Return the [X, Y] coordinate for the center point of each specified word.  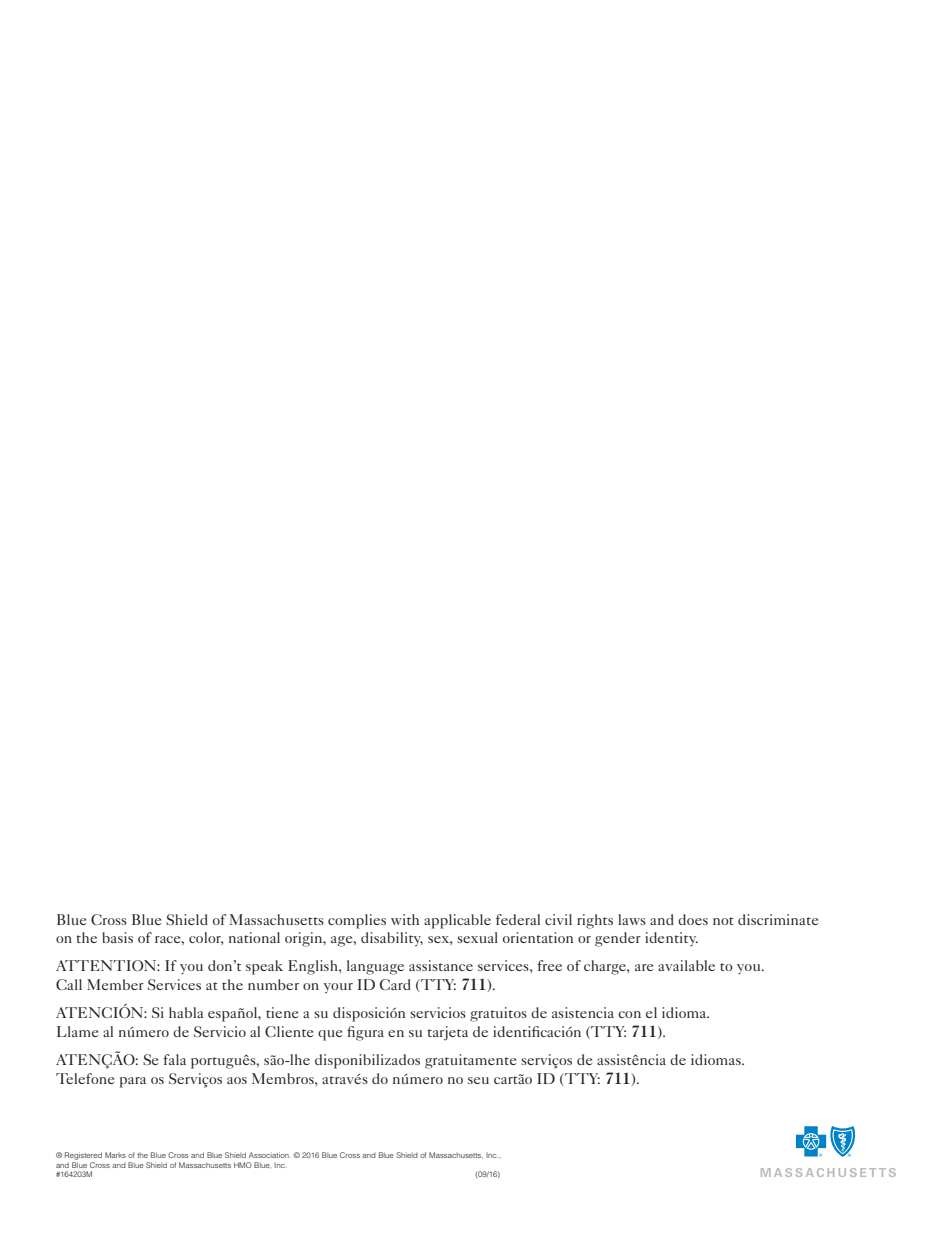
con [629, 1014]
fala [174, 1059]
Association [270, 1155]
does [693, 919]
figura [365, 1033]
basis [117, 937]
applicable [457, 921]
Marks [115, 1155]
